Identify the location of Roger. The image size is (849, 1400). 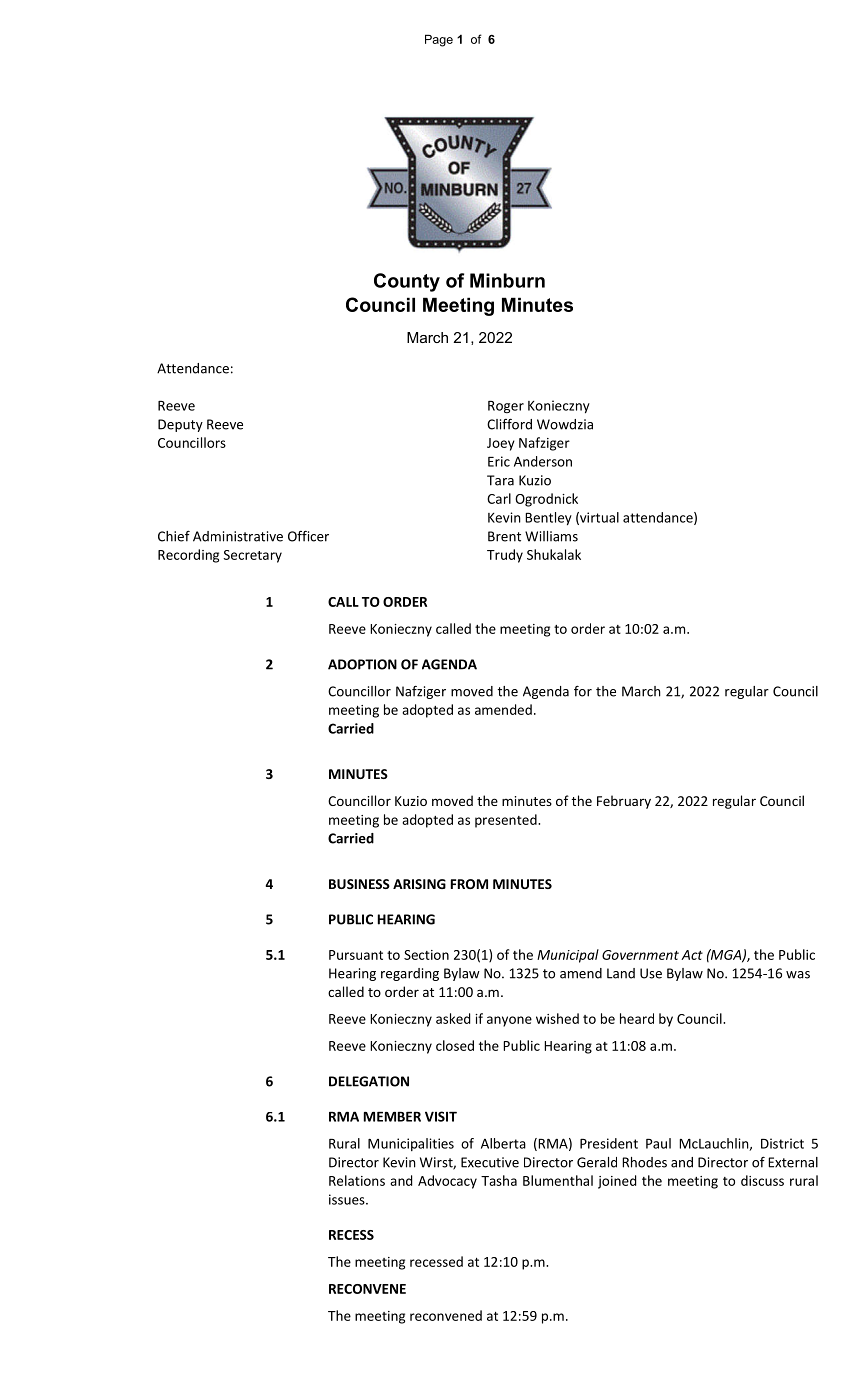
(506, 407).
